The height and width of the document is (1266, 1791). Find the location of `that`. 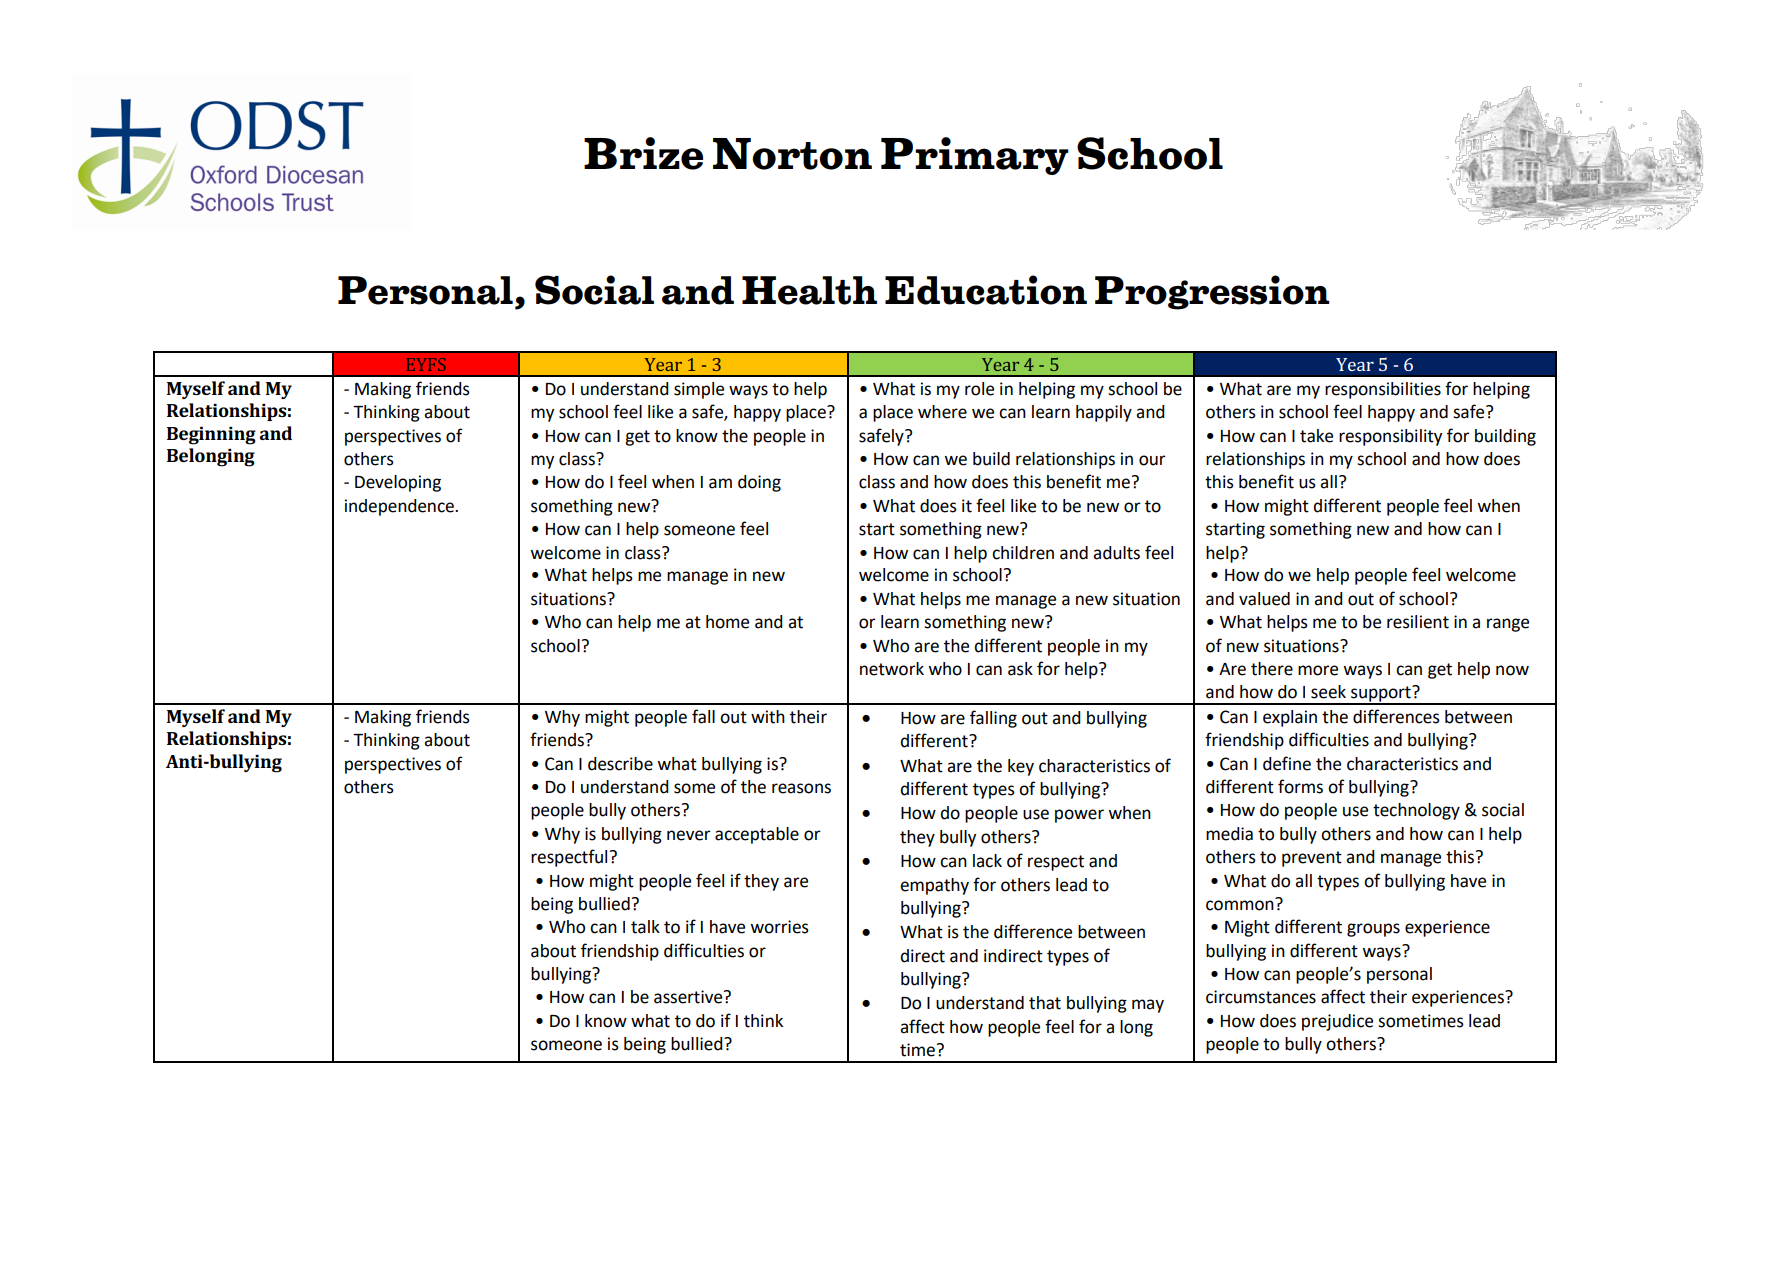

that is located at coordinates (1045, 1003).
